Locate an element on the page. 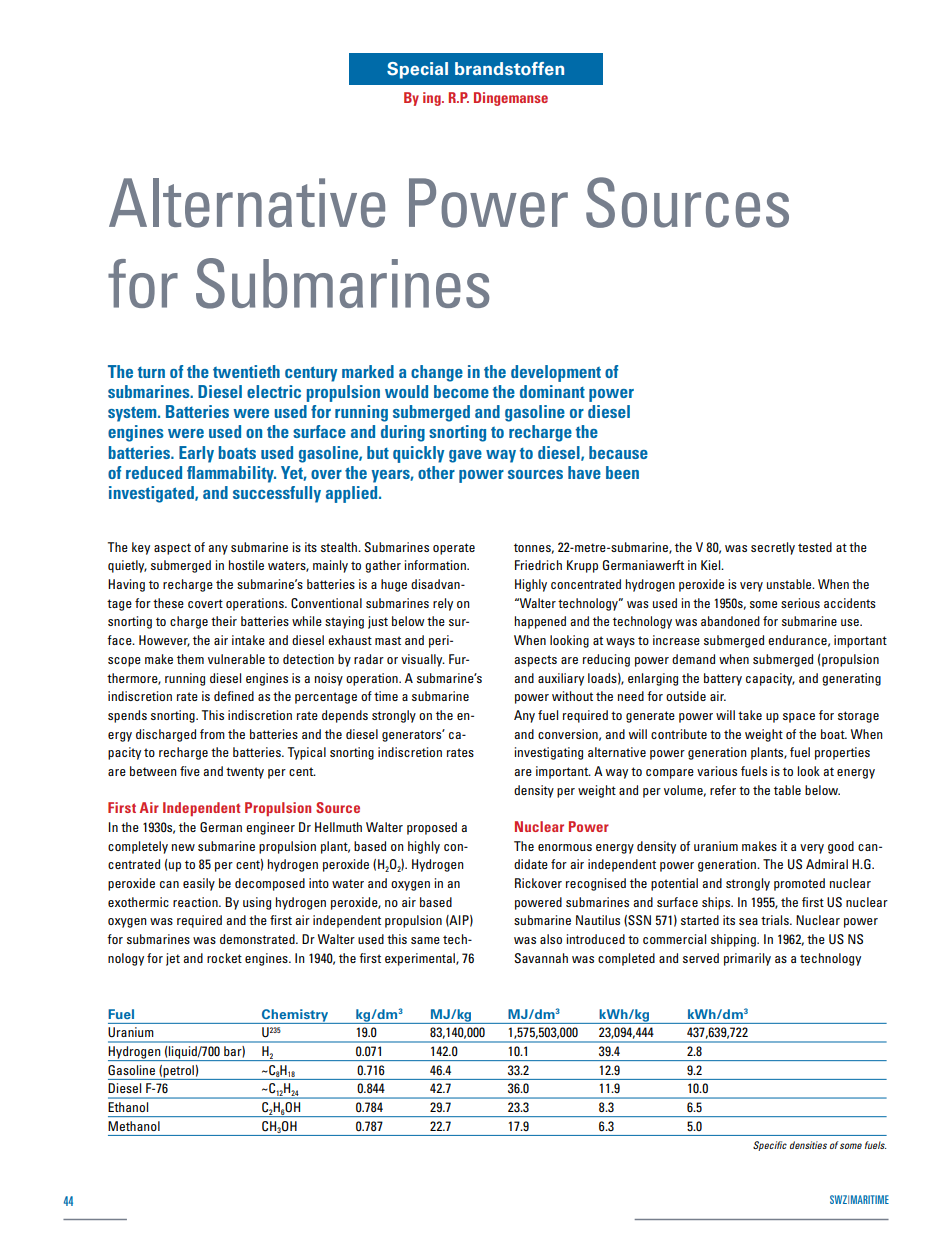 The image size is (952, 1258). change is located at coordinates (437, 373).
